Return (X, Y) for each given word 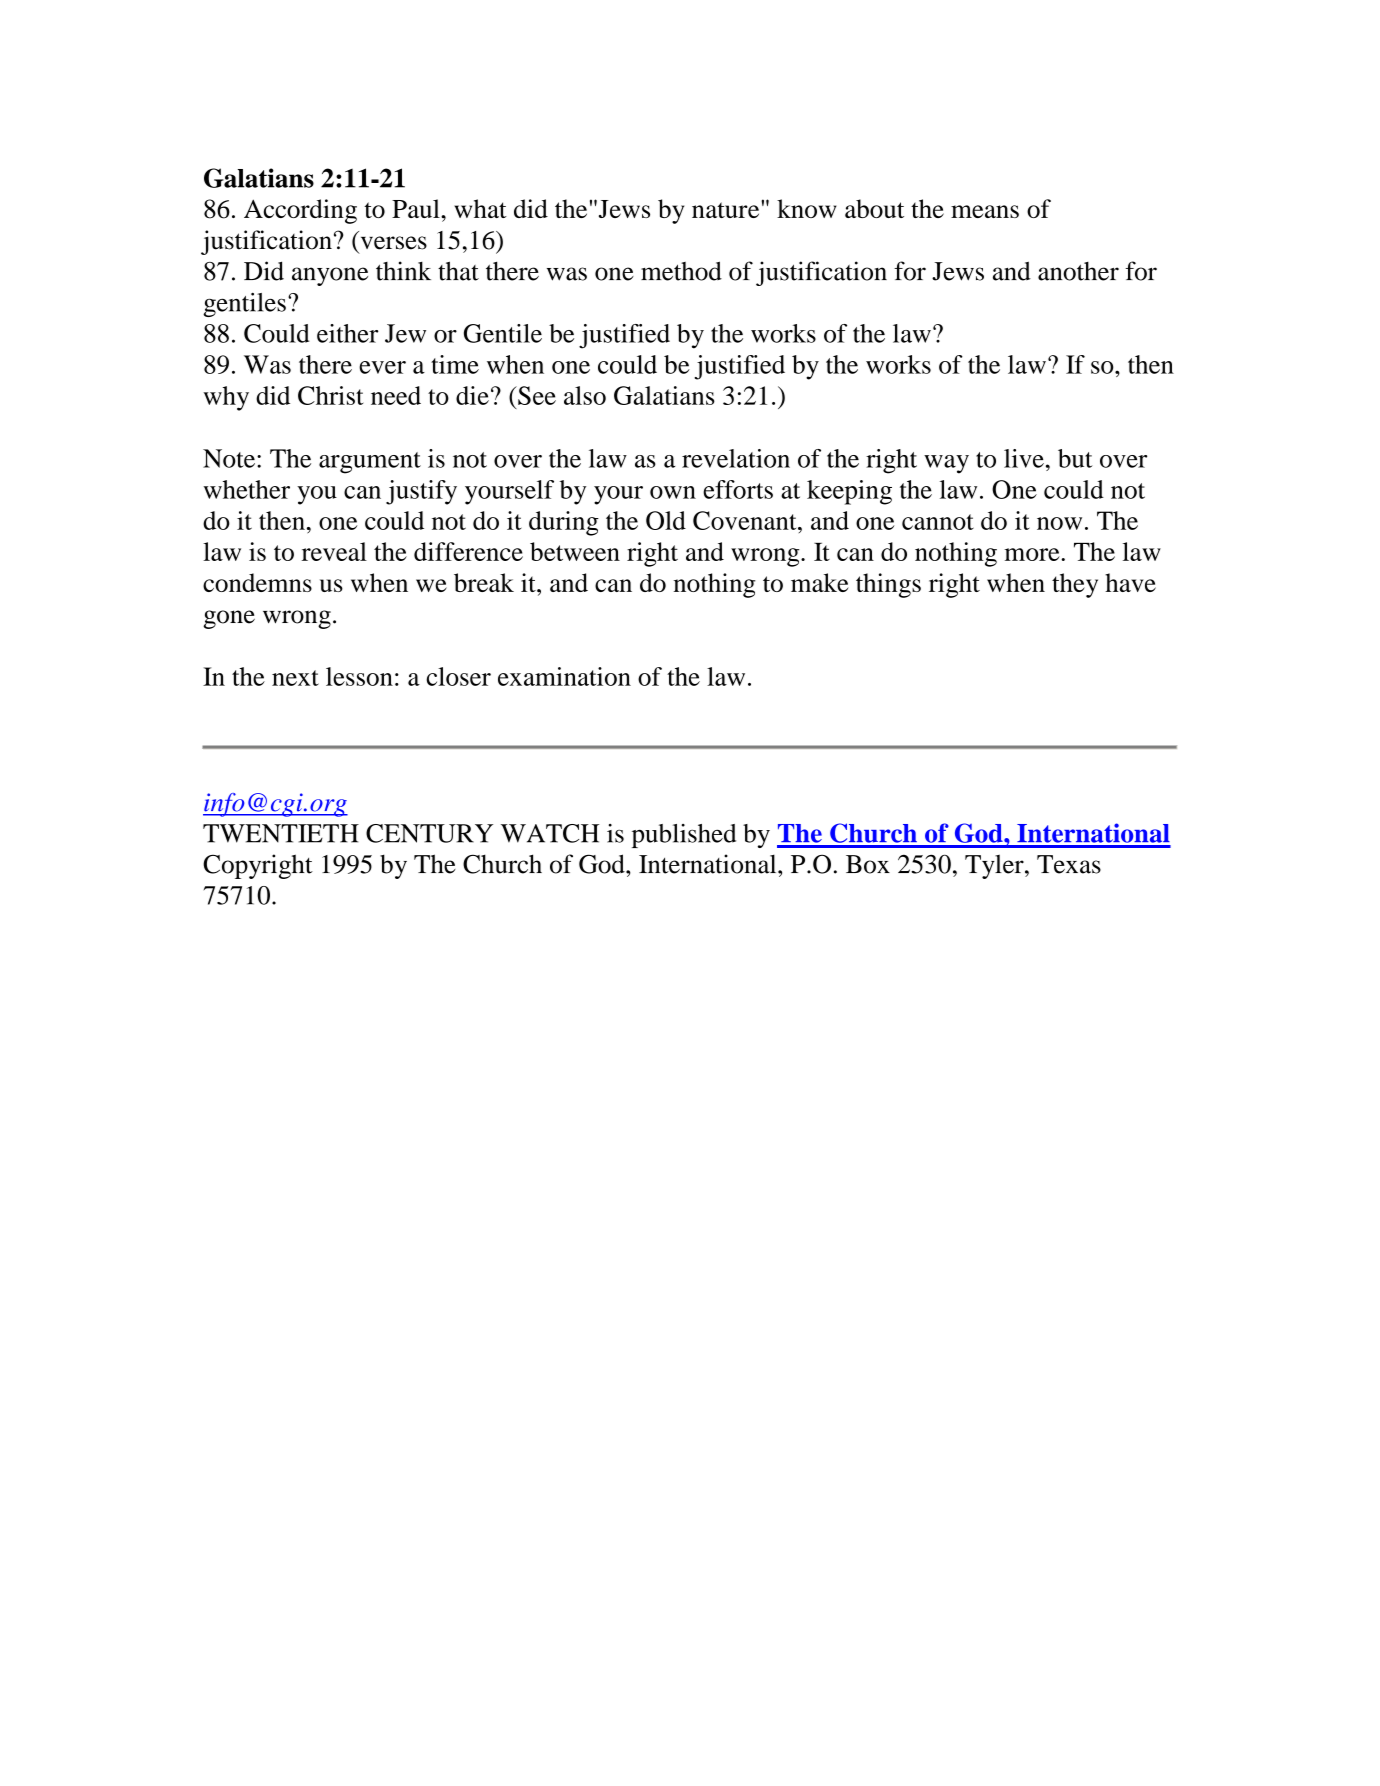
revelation (736, 458)
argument (370, 463)
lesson (359, 676)
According (300, 211)
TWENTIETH (281, 833)
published (684, 836)
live (1024, 458)
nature (727, 209)
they (1075, 585)
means (985, 211)
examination (564, 676)
